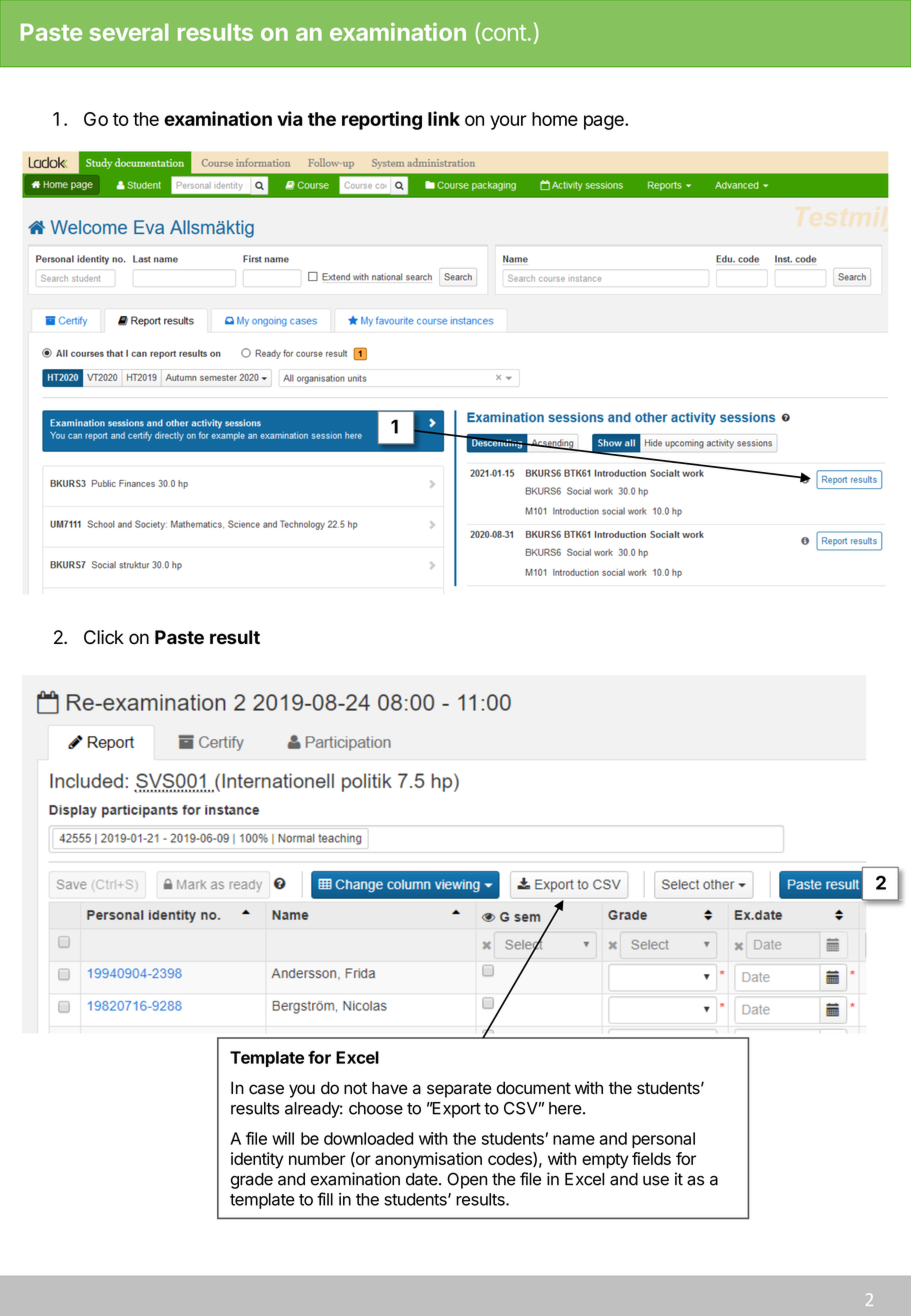 The width and height of the screenshot is (911, 1316). I want to click on not, so click(355, 1088).
